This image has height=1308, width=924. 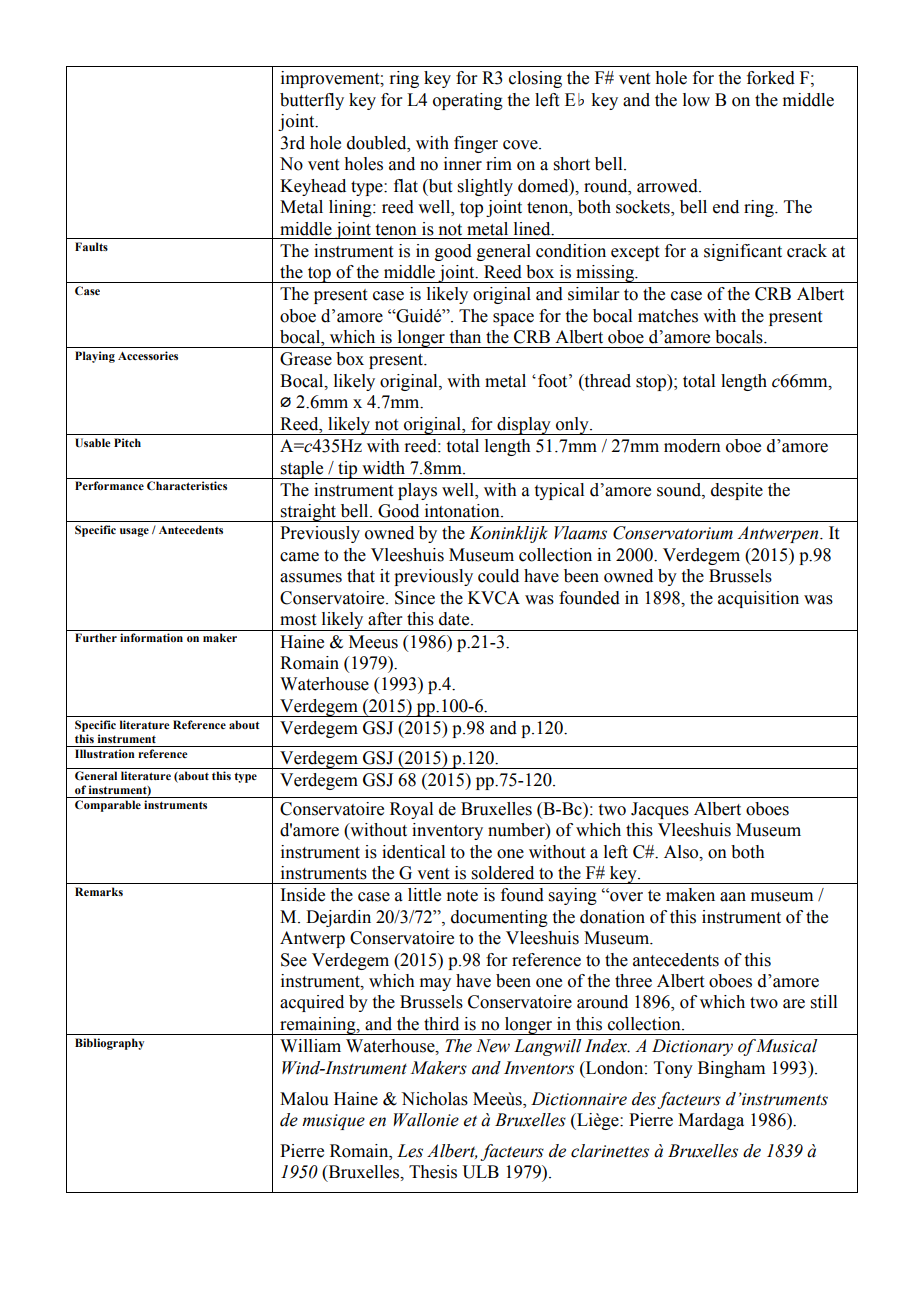 I want to click on aan, so click(x=733, y=897).
